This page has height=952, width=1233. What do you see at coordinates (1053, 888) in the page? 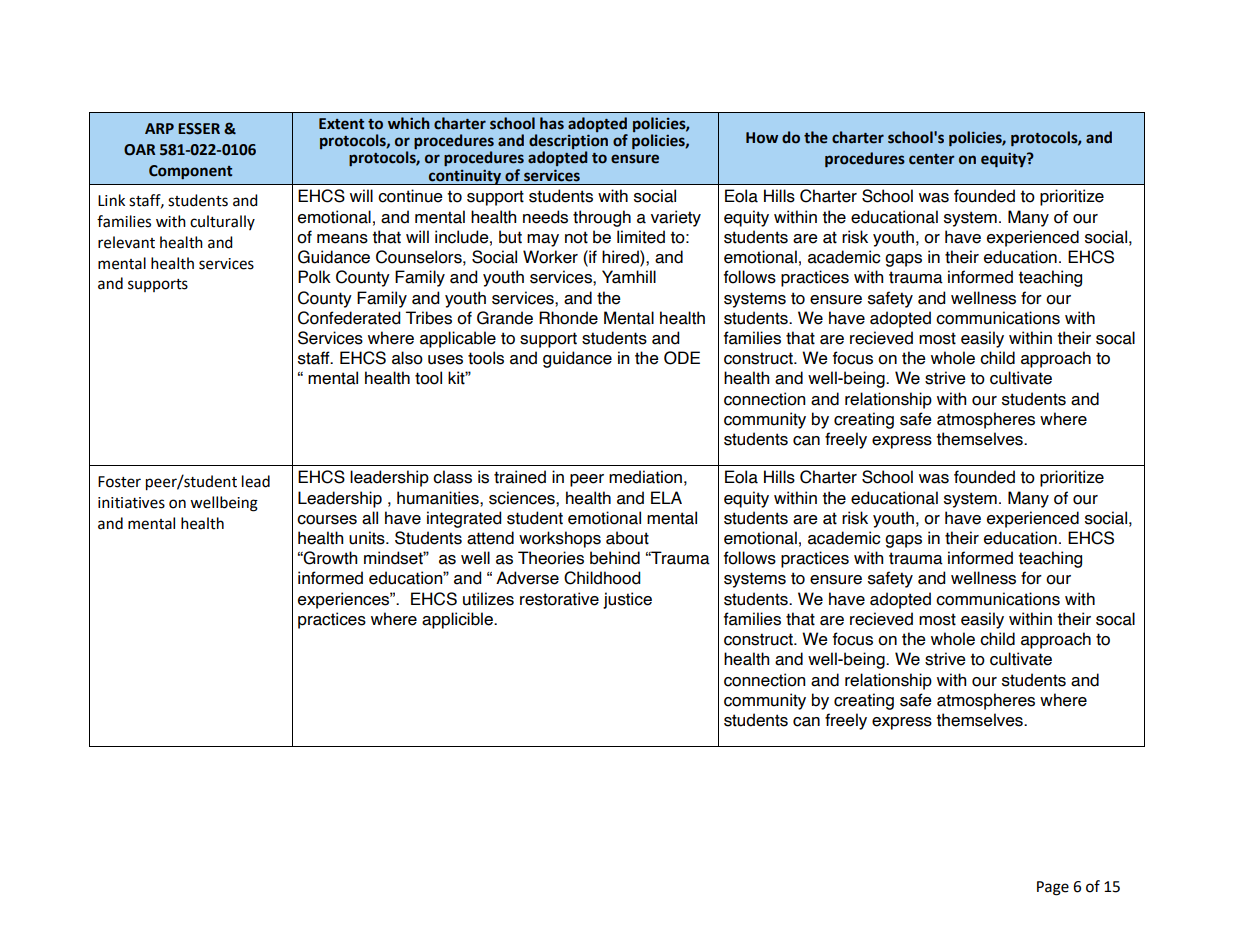
I see `Page` at bounding box center [1053, 888].
